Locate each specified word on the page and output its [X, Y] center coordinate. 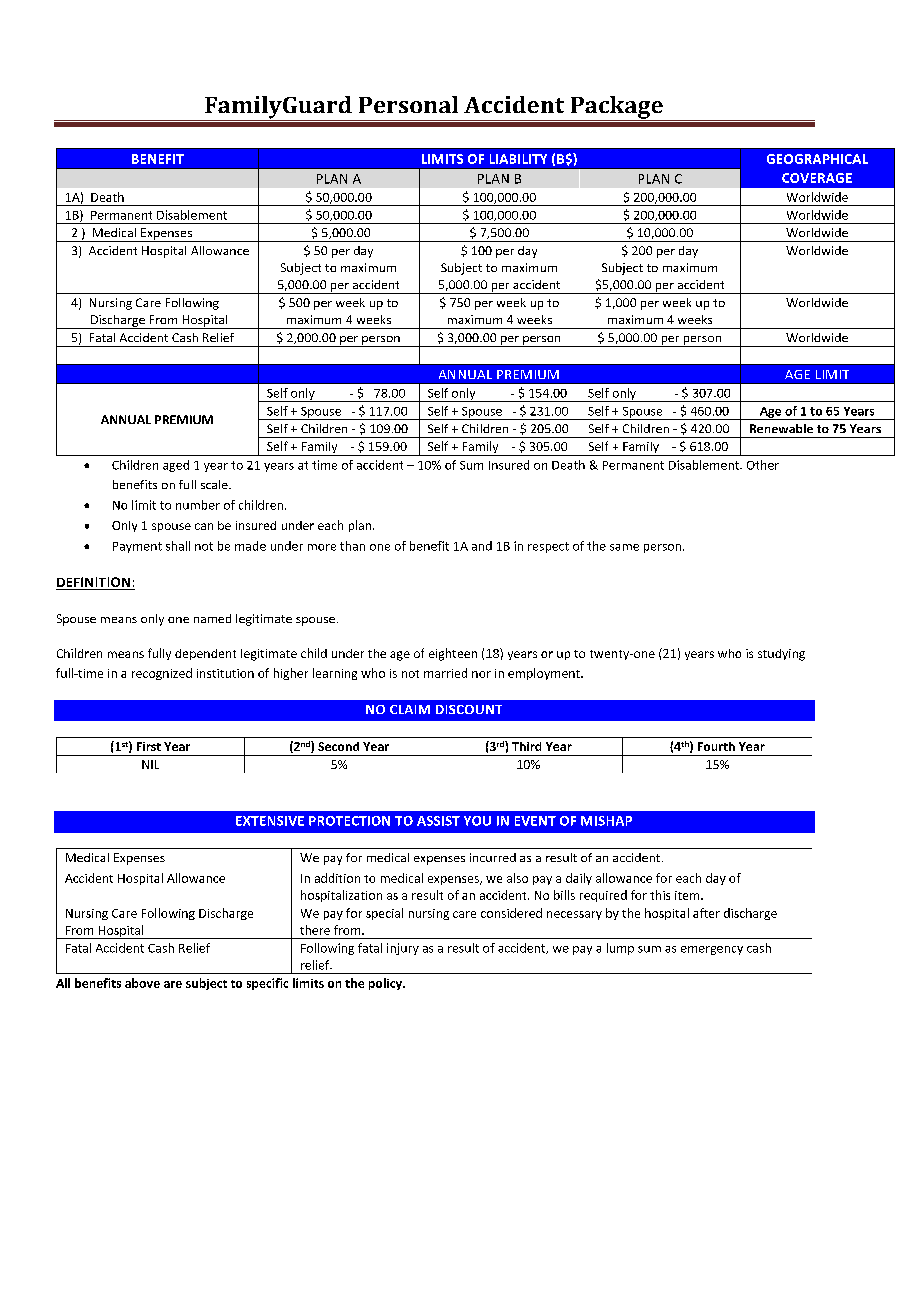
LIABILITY [518, 159]
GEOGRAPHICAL [817, 159]
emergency [712, 950]
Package [616, 108]
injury [403, 949]
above [142, 983]
